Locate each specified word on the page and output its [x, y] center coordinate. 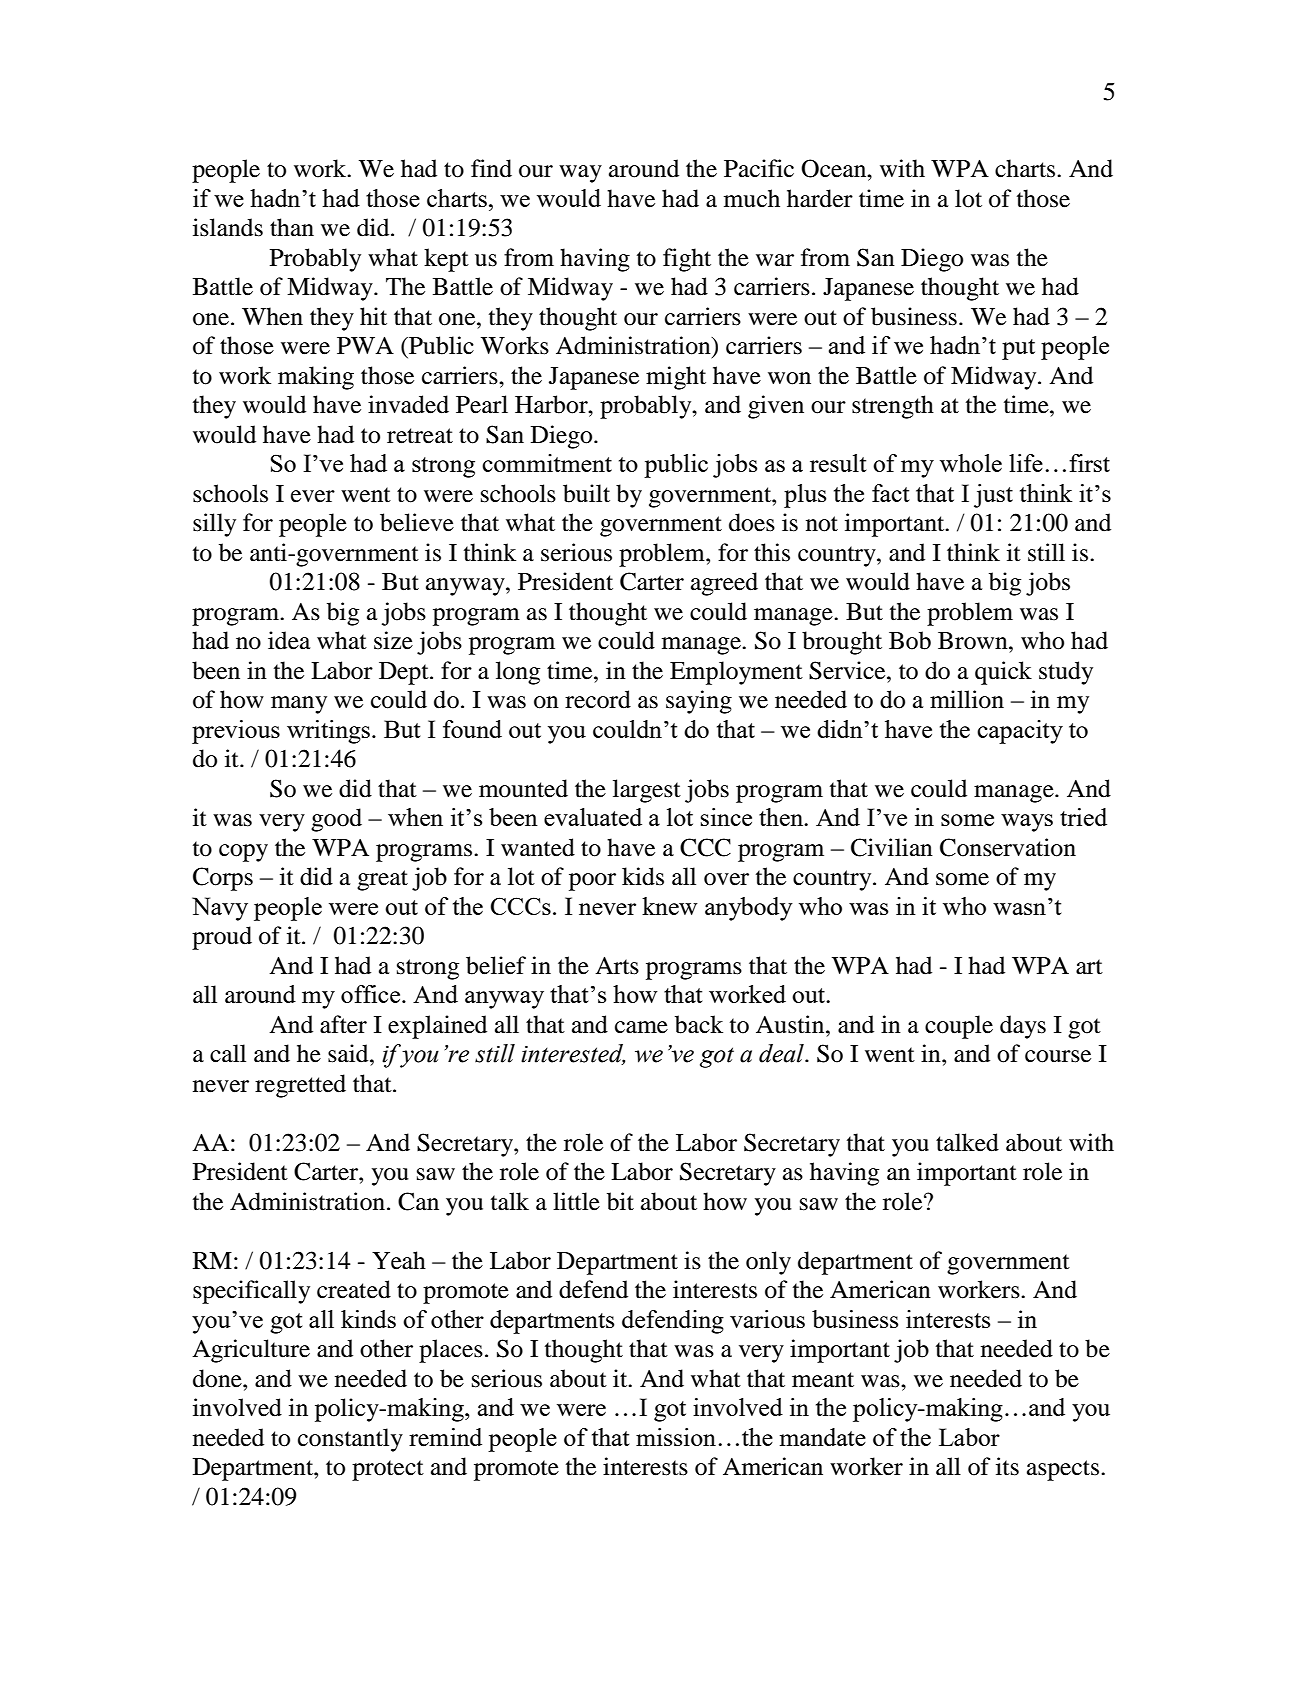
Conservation [1008, 847]
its [1007, 1466]
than [292, 227]
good [336, 820]
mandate [823, 1437]
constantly [350, 1440]
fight [687, 260]
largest [647, 791]
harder [820, 198]
